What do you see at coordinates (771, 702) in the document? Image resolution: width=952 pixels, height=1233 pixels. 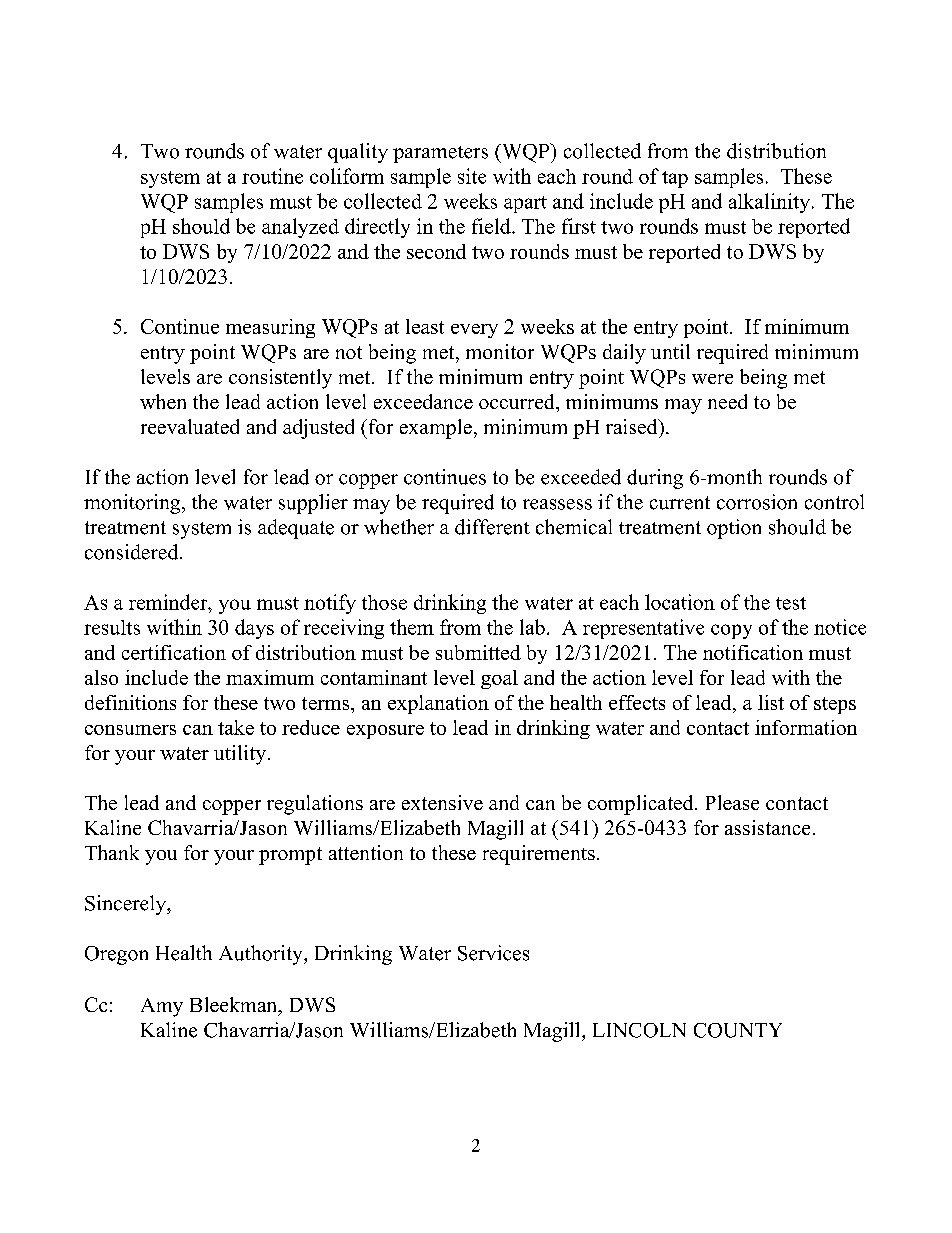 I see `list` at bounding box center [771, 702].
